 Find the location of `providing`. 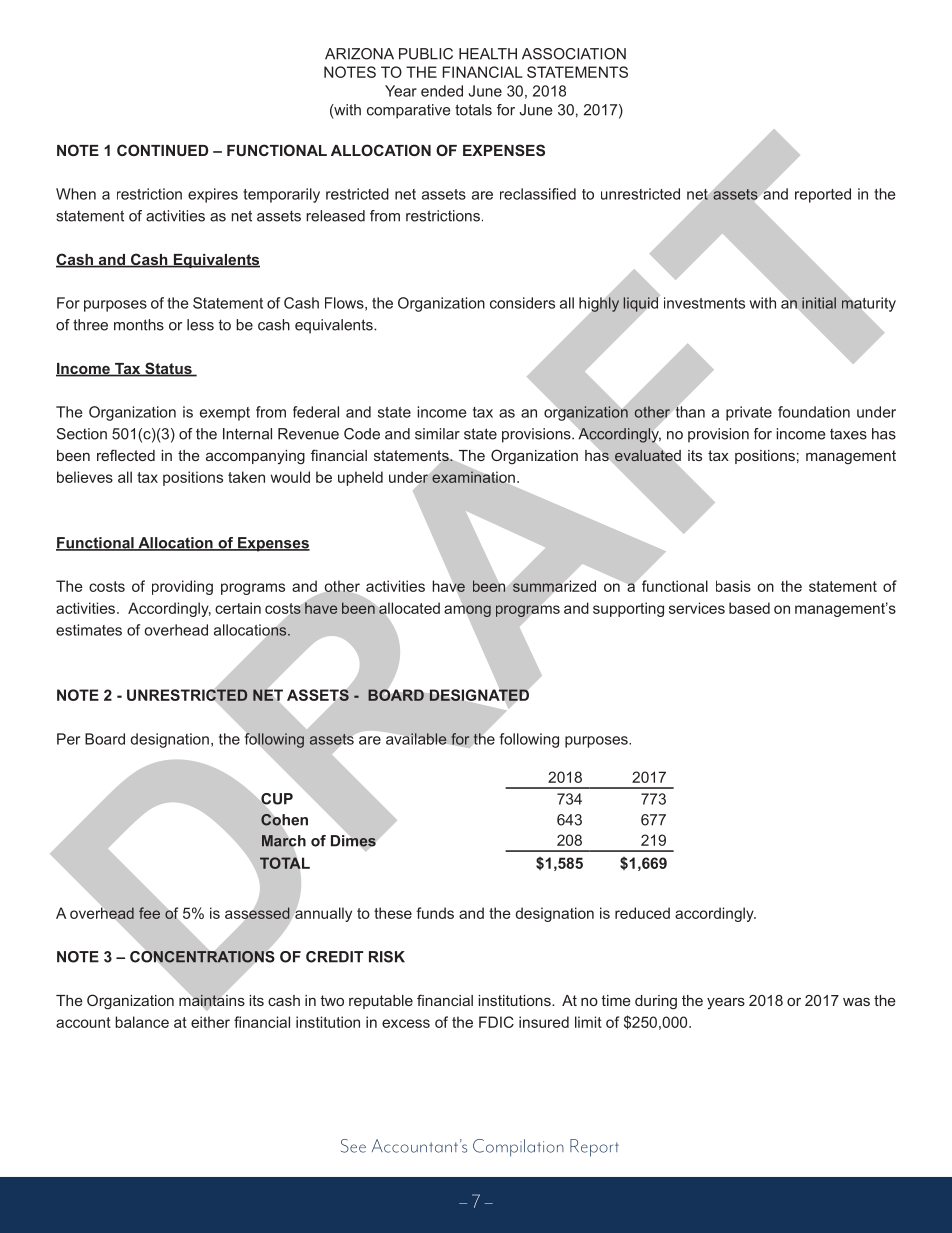

providing is located at coordinates (182, 587).
